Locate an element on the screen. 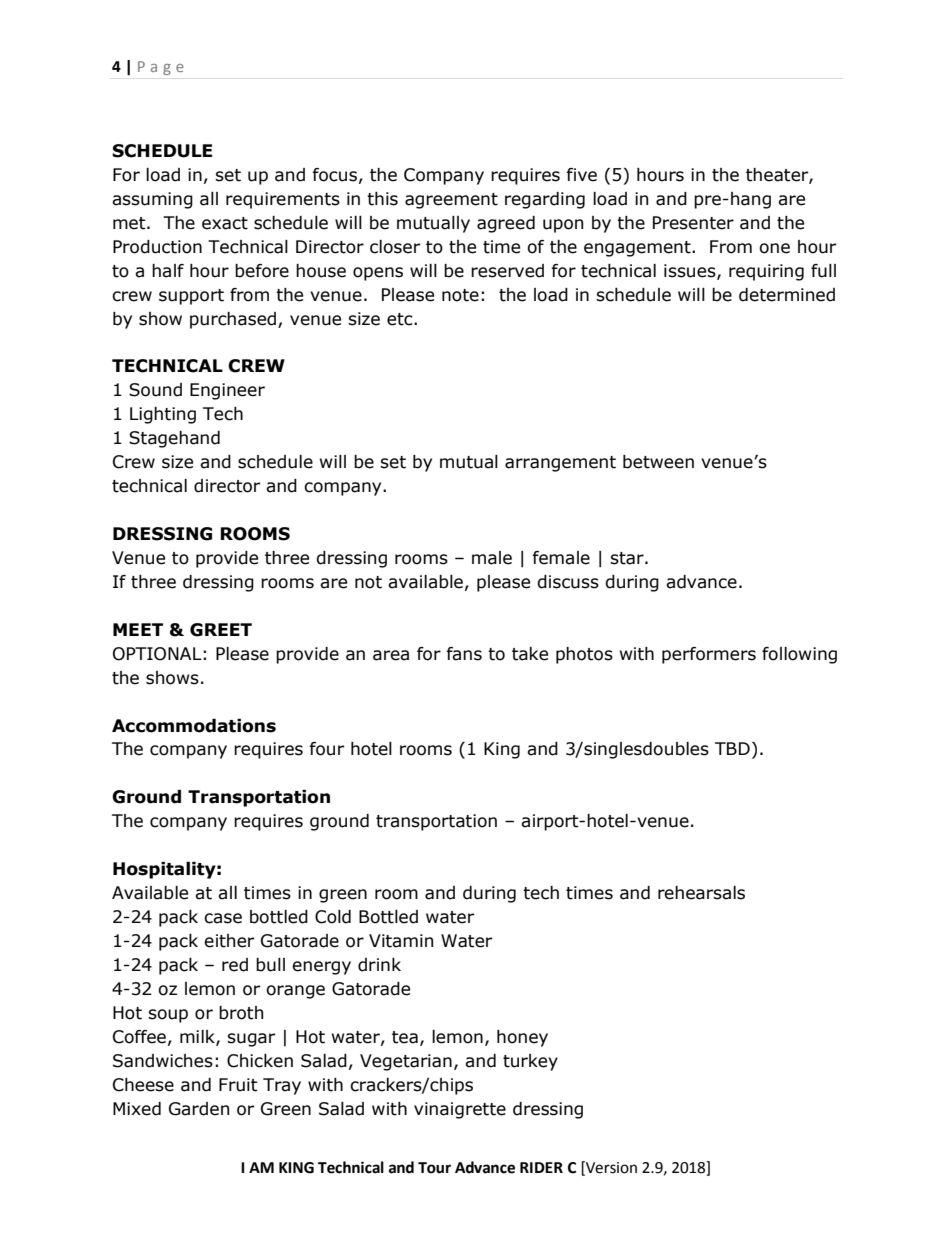 Image resolution: width=952 pixels, height=1233 pixels. fans is located at coordinates (464, 654).
